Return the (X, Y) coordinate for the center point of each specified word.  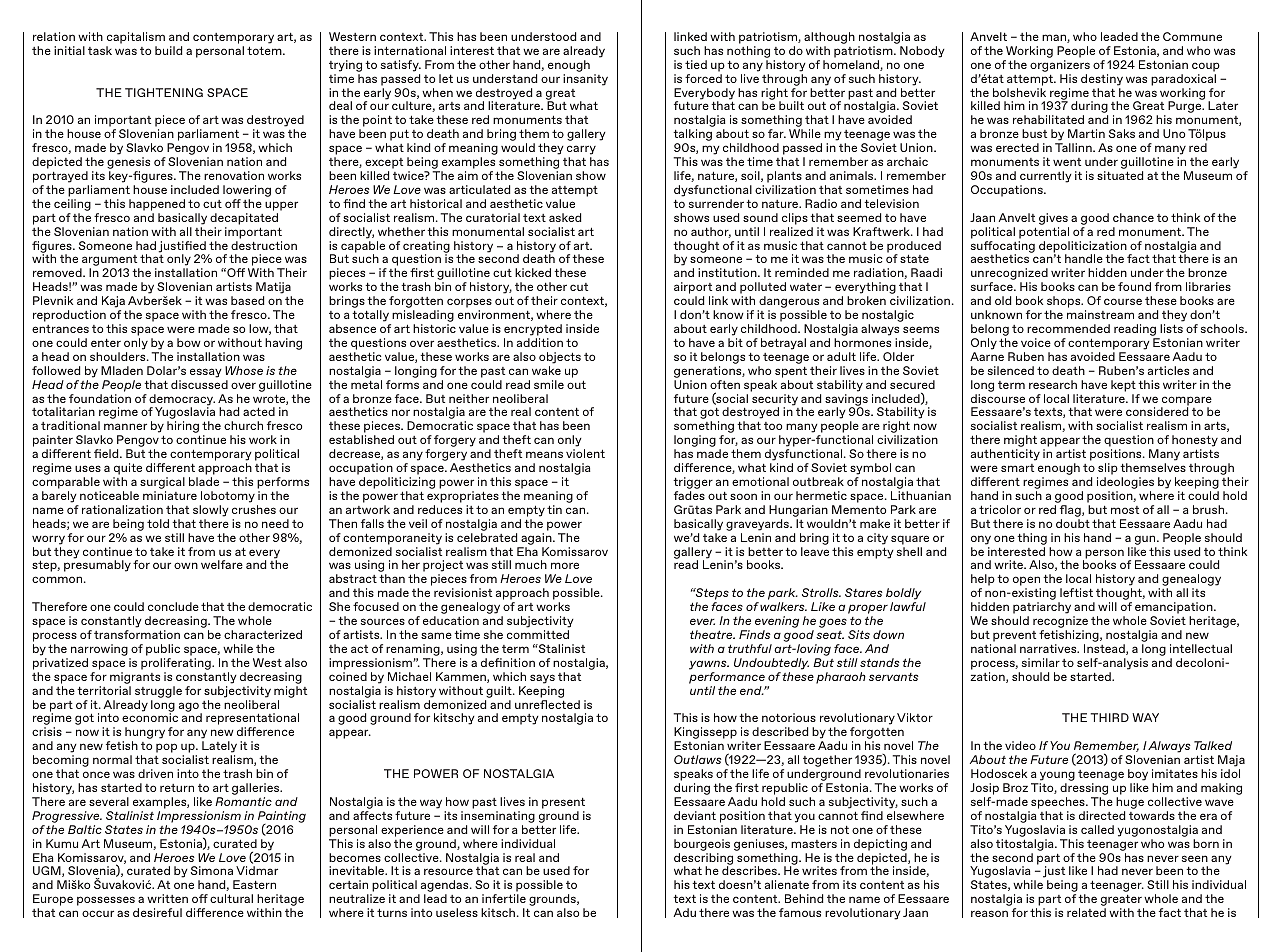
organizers (1060, 66)
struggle (158, 692)
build (168, 50)
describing (703, 860)
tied (696, 64)
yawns (709, 665)
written (167, 898)
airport (694, 289)
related (1086, 912)
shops (1064, 303)
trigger (693, 484)
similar (1041, 662)
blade (204, 481)
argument (109, 262)
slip (1107, 470)
